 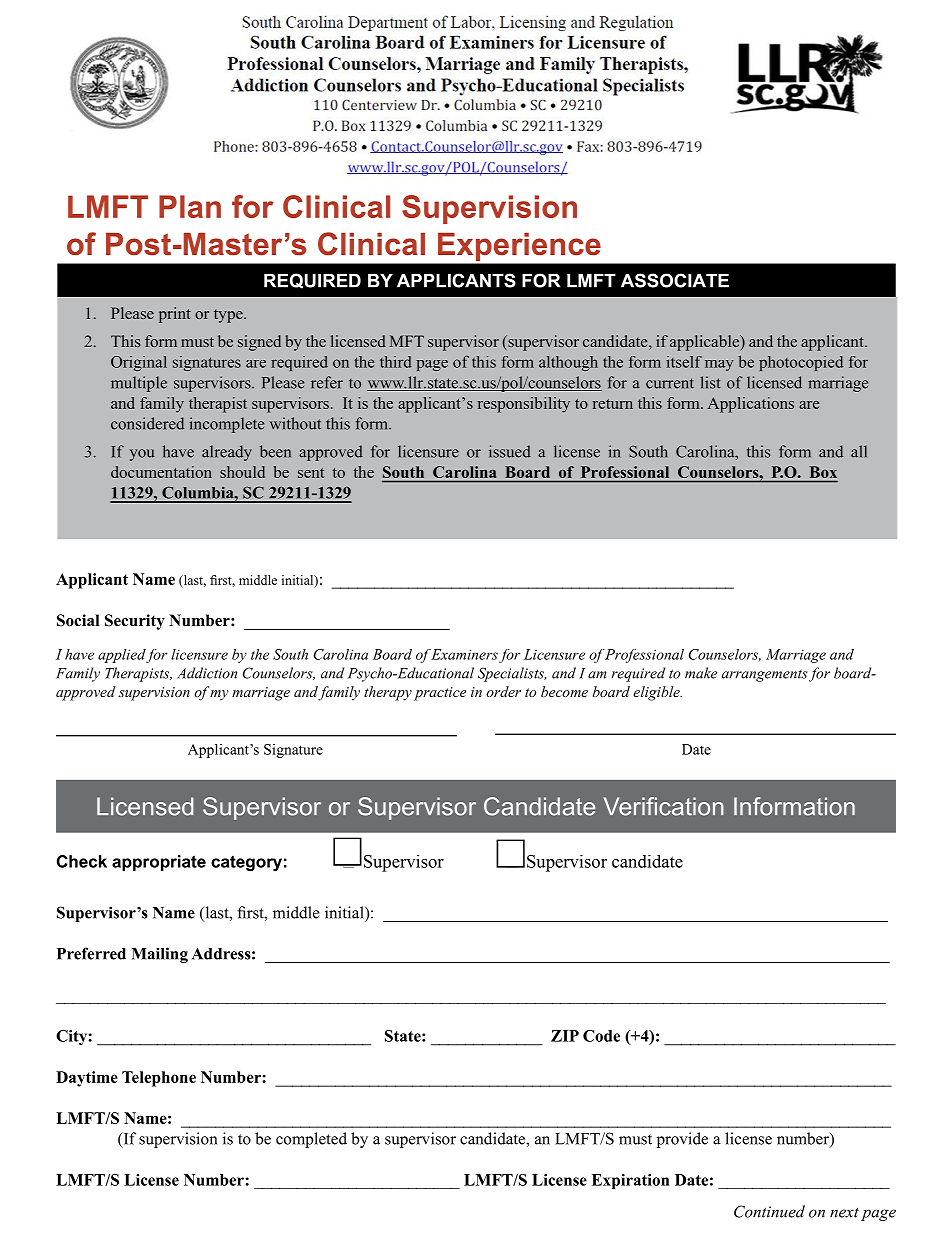 I want to click on all, so click(x=859, y=451).
